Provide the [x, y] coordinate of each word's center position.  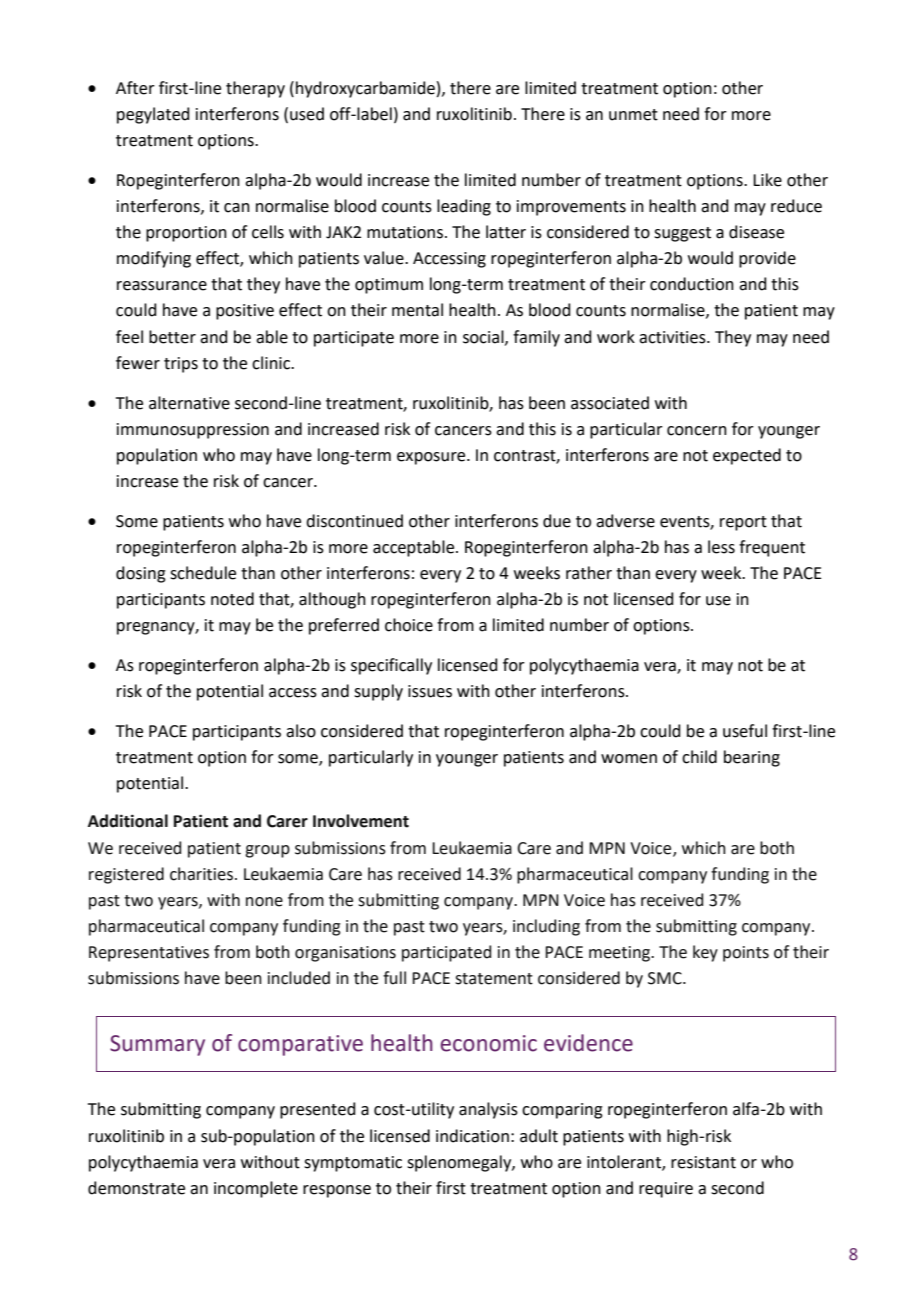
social [484, 337]
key [705, 953]
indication [472, 1136]
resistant [703, 1162]
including [546, 927]
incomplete [256, 1189]
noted [232, 599]
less [721, 547]
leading [464, 207]
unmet [633, 115]
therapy [255, 89]
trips [181, 365]
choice [409, 625]
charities [203, 874]
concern [697, 431]
